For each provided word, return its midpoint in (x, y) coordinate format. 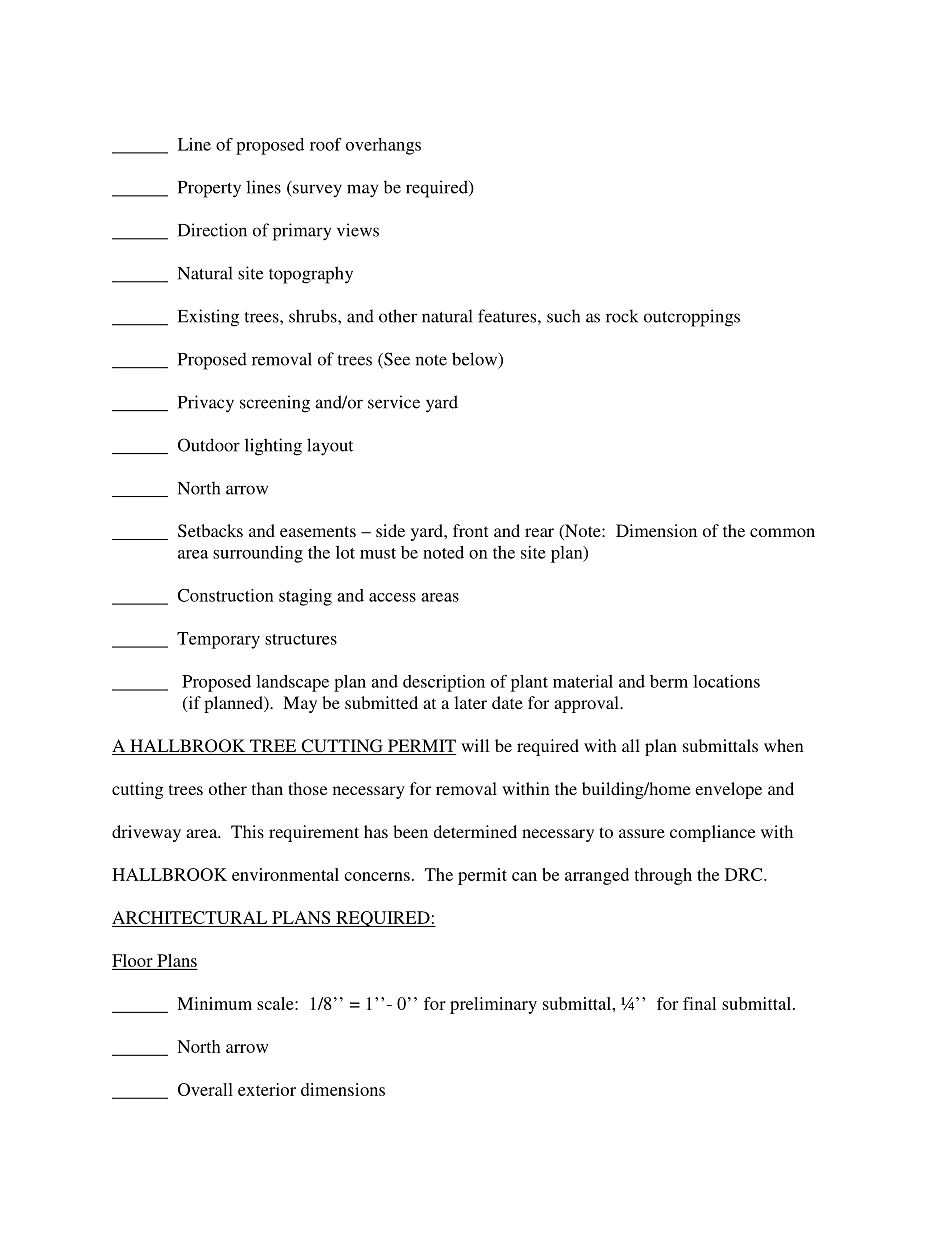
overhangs (383, 146)
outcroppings (692, 318)
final (699, 1003)
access (392, 597)
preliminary (493, 1005)
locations (726, 681)
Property (209, 189)
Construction (225, 595)
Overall (205, 1089)
